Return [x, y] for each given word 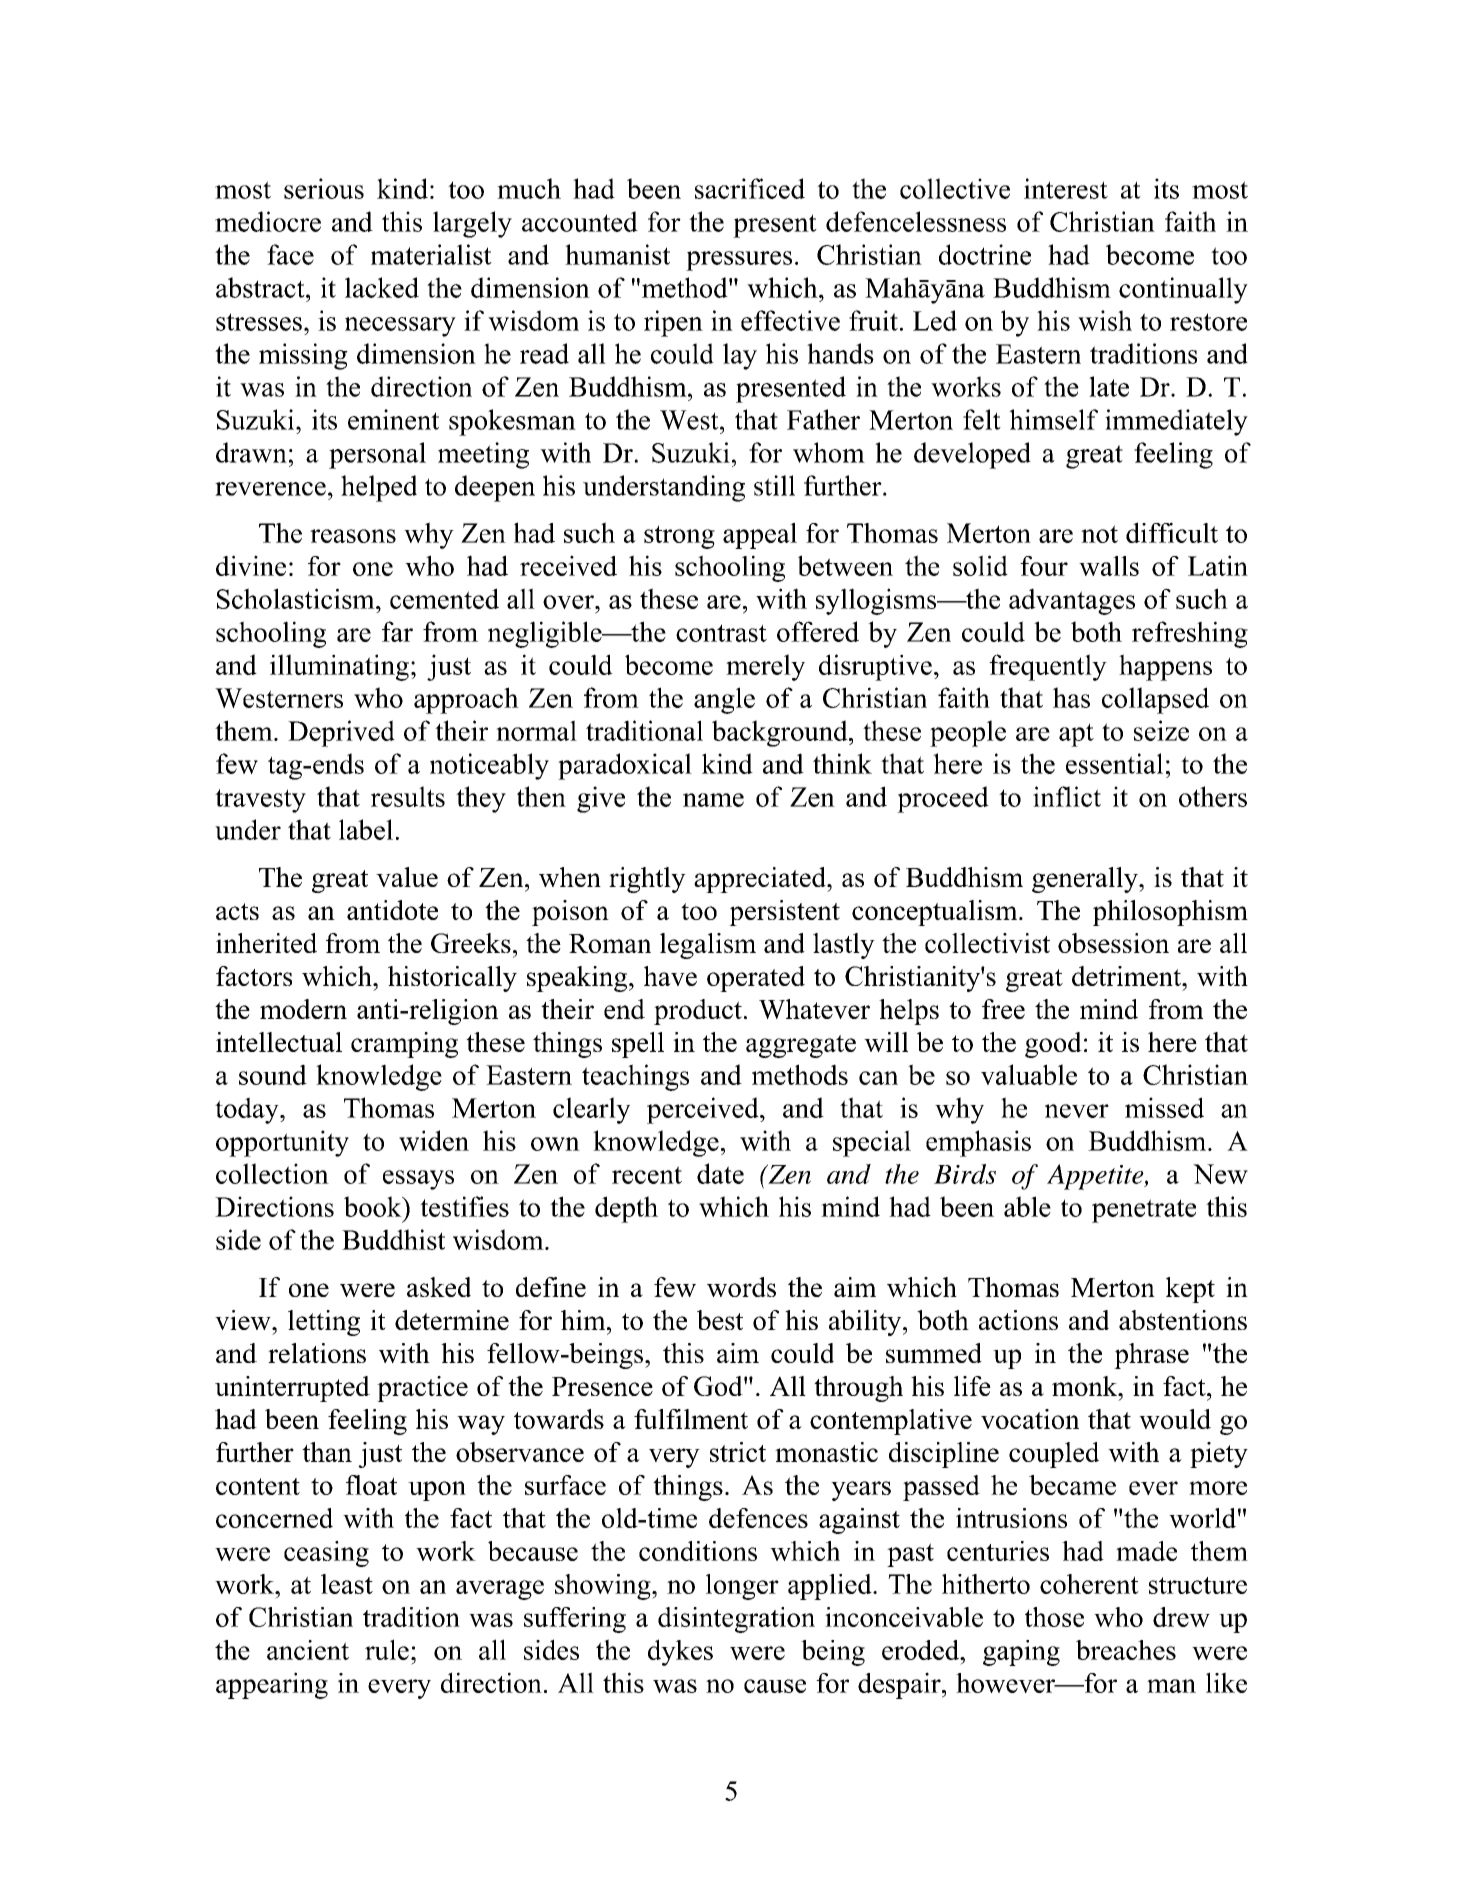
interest [1066, 188]
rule [387, 1649]
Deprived [341, 733]
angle [724, 700]
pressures [739, 261]
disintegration [736, 1620]
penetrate [1144, 1211]
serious [324, 188]
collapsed [1155, 700]
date [720, 1173]
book [374, 1206]
